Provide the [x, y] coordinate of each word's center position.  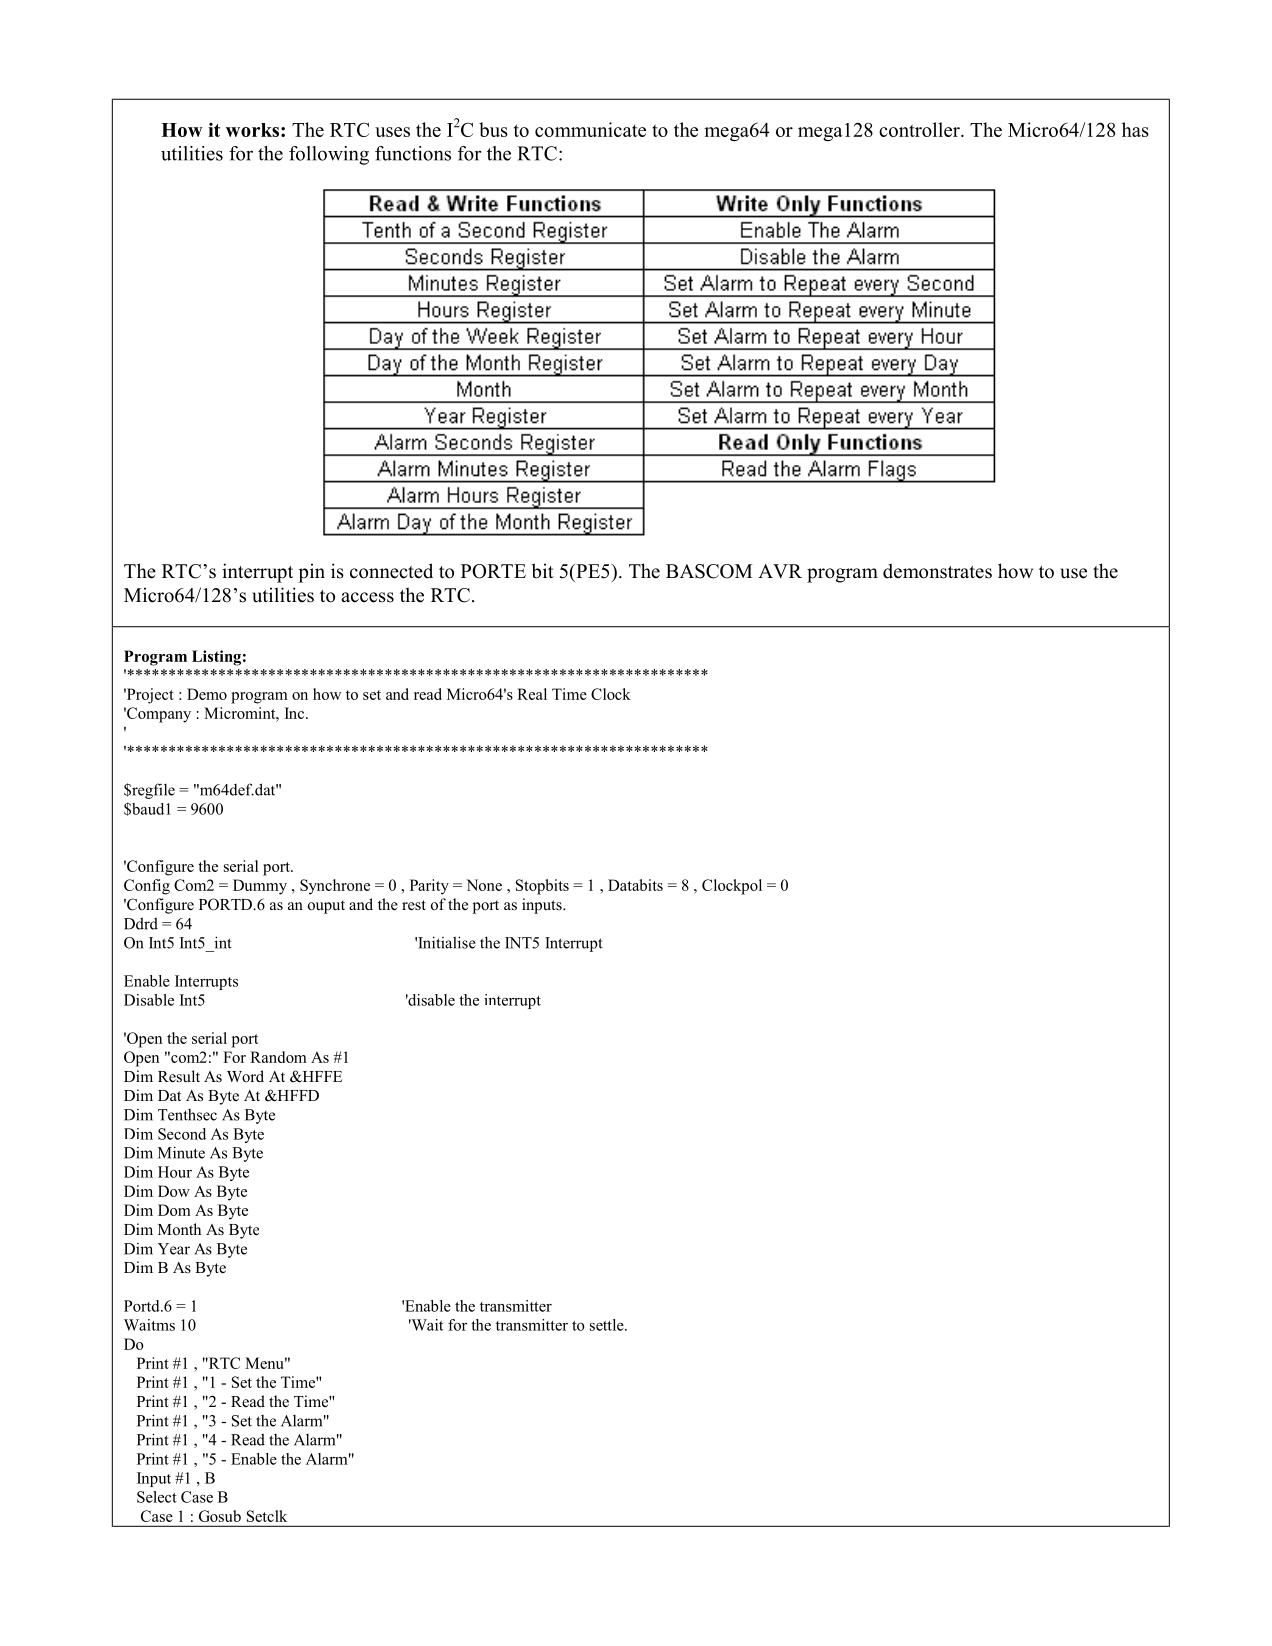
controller [920, 129]
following [329, 155]
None [484, 885]
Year [174, 1249]
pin [311, 573]
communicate [590, 129]
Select [157, 1497]
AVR [780, 571]
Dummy [260, 887]
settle [608, 1325]
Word [245, 1076]
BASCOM [709, 571]
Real [532, 694]
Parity [429, 887]
